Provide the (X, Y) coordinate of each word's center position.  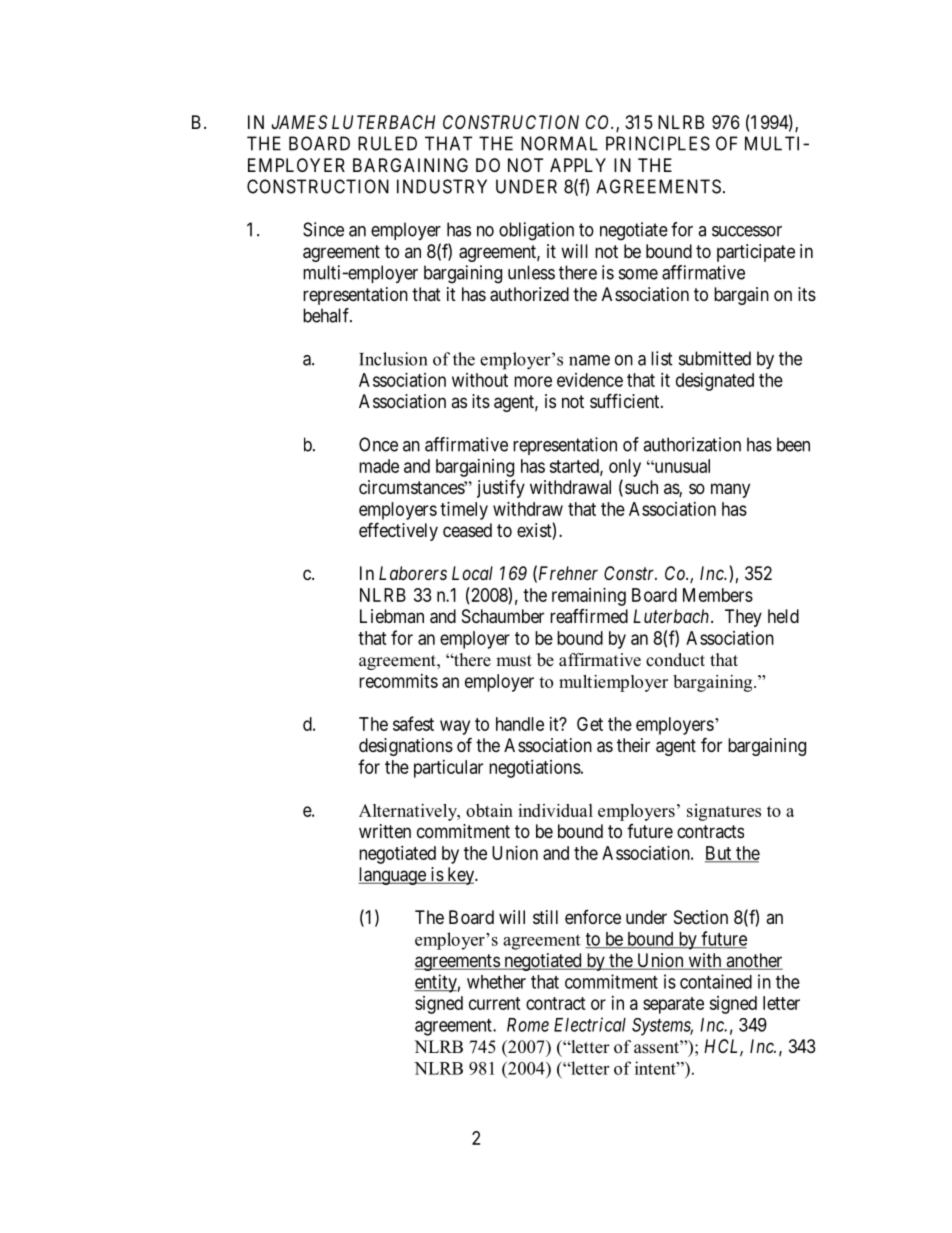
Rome (528, 1025)
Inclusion (393, 359)
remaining (589, 597)
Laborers (413, 573)
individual (555, 810)
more (533, 381)
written (385, 831)
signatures (724, 812)
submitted (715, 358)
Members (718, 595)
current (495, 1003)
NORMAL (559, 143)
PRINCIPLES (658, 143)
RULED (387, 143)
